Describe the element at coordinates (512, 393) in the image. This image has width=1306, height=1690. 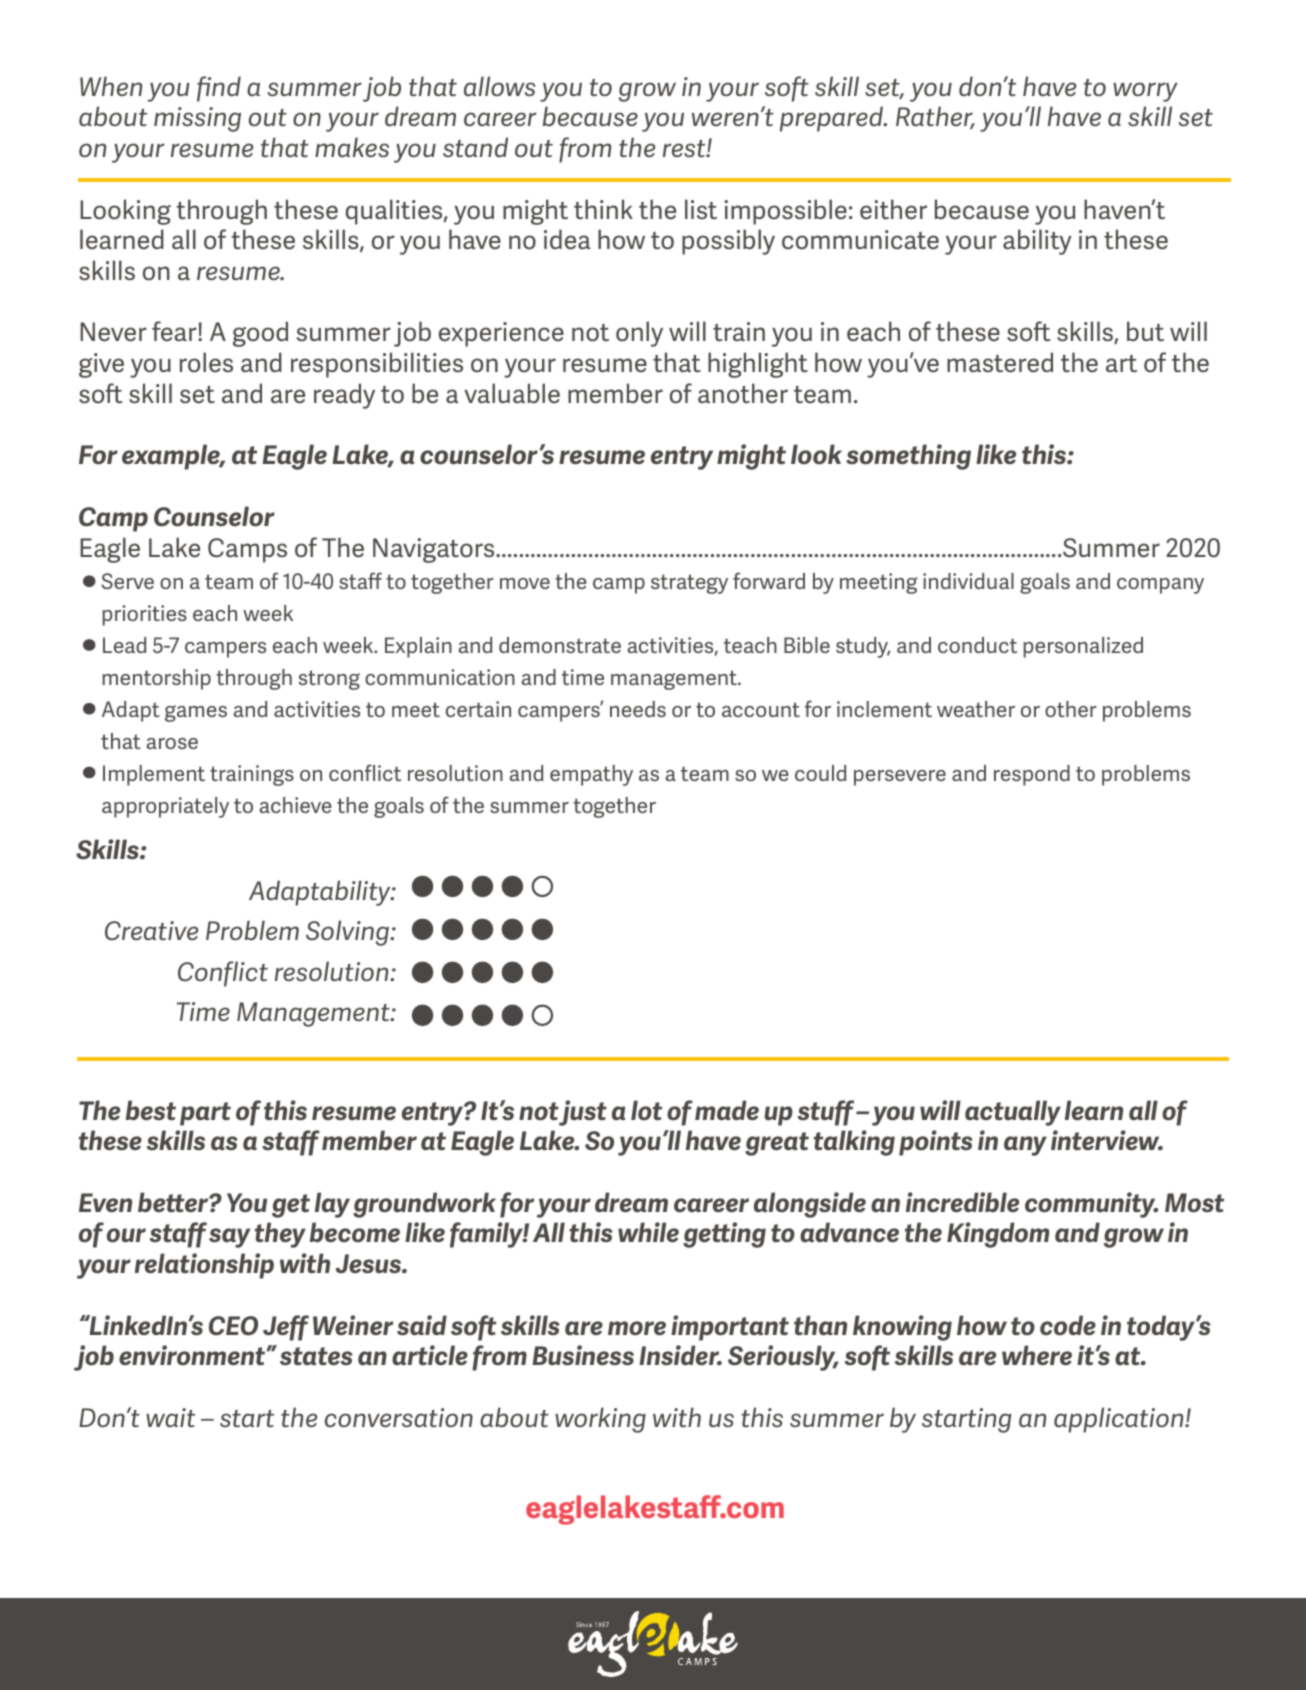
I see `valuable` at that location.
